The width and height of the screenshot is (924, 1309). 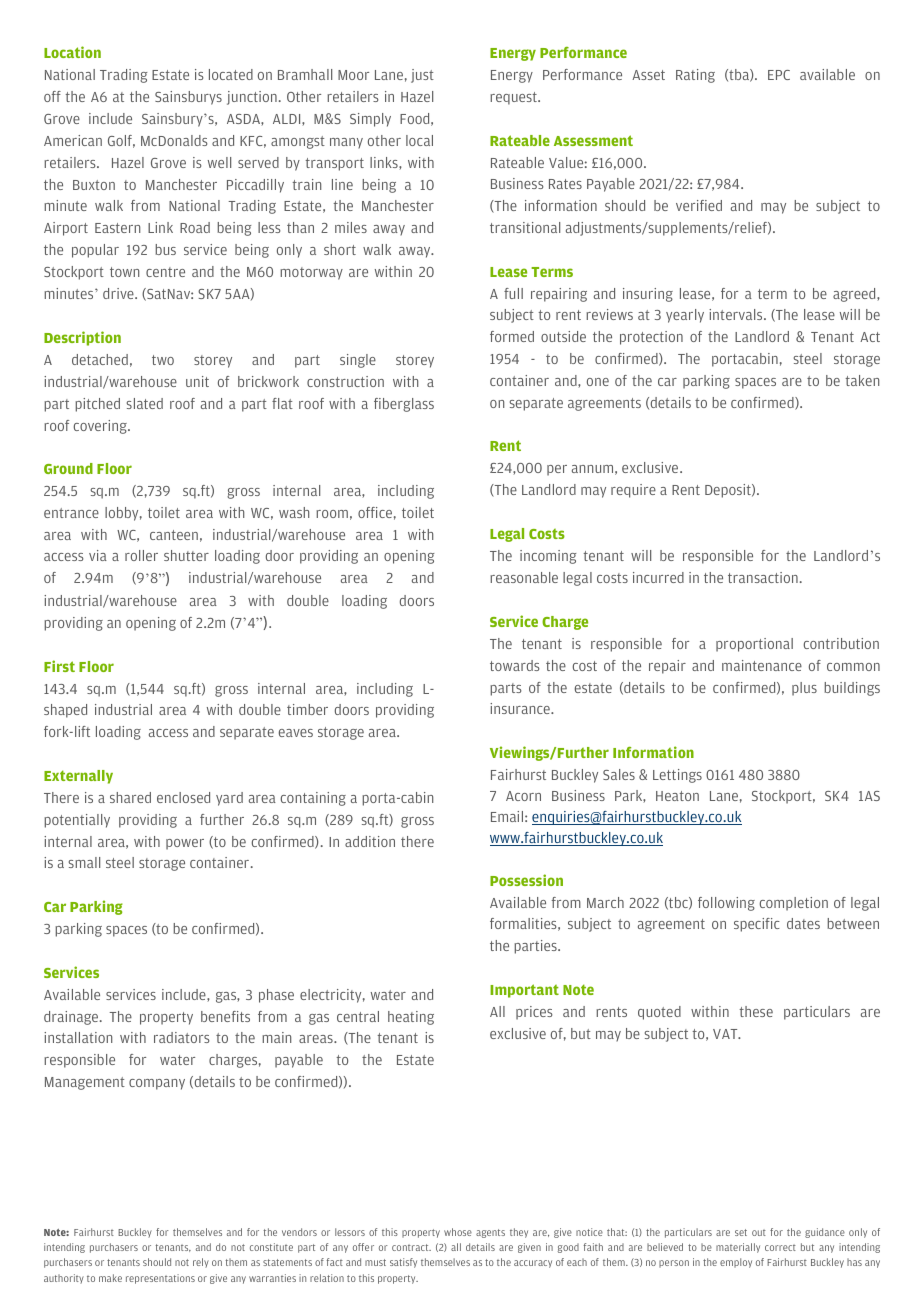 What do you see at coordinates (633, 491) in the screenshot?
I see `require` at bounding box center [633, 491].
